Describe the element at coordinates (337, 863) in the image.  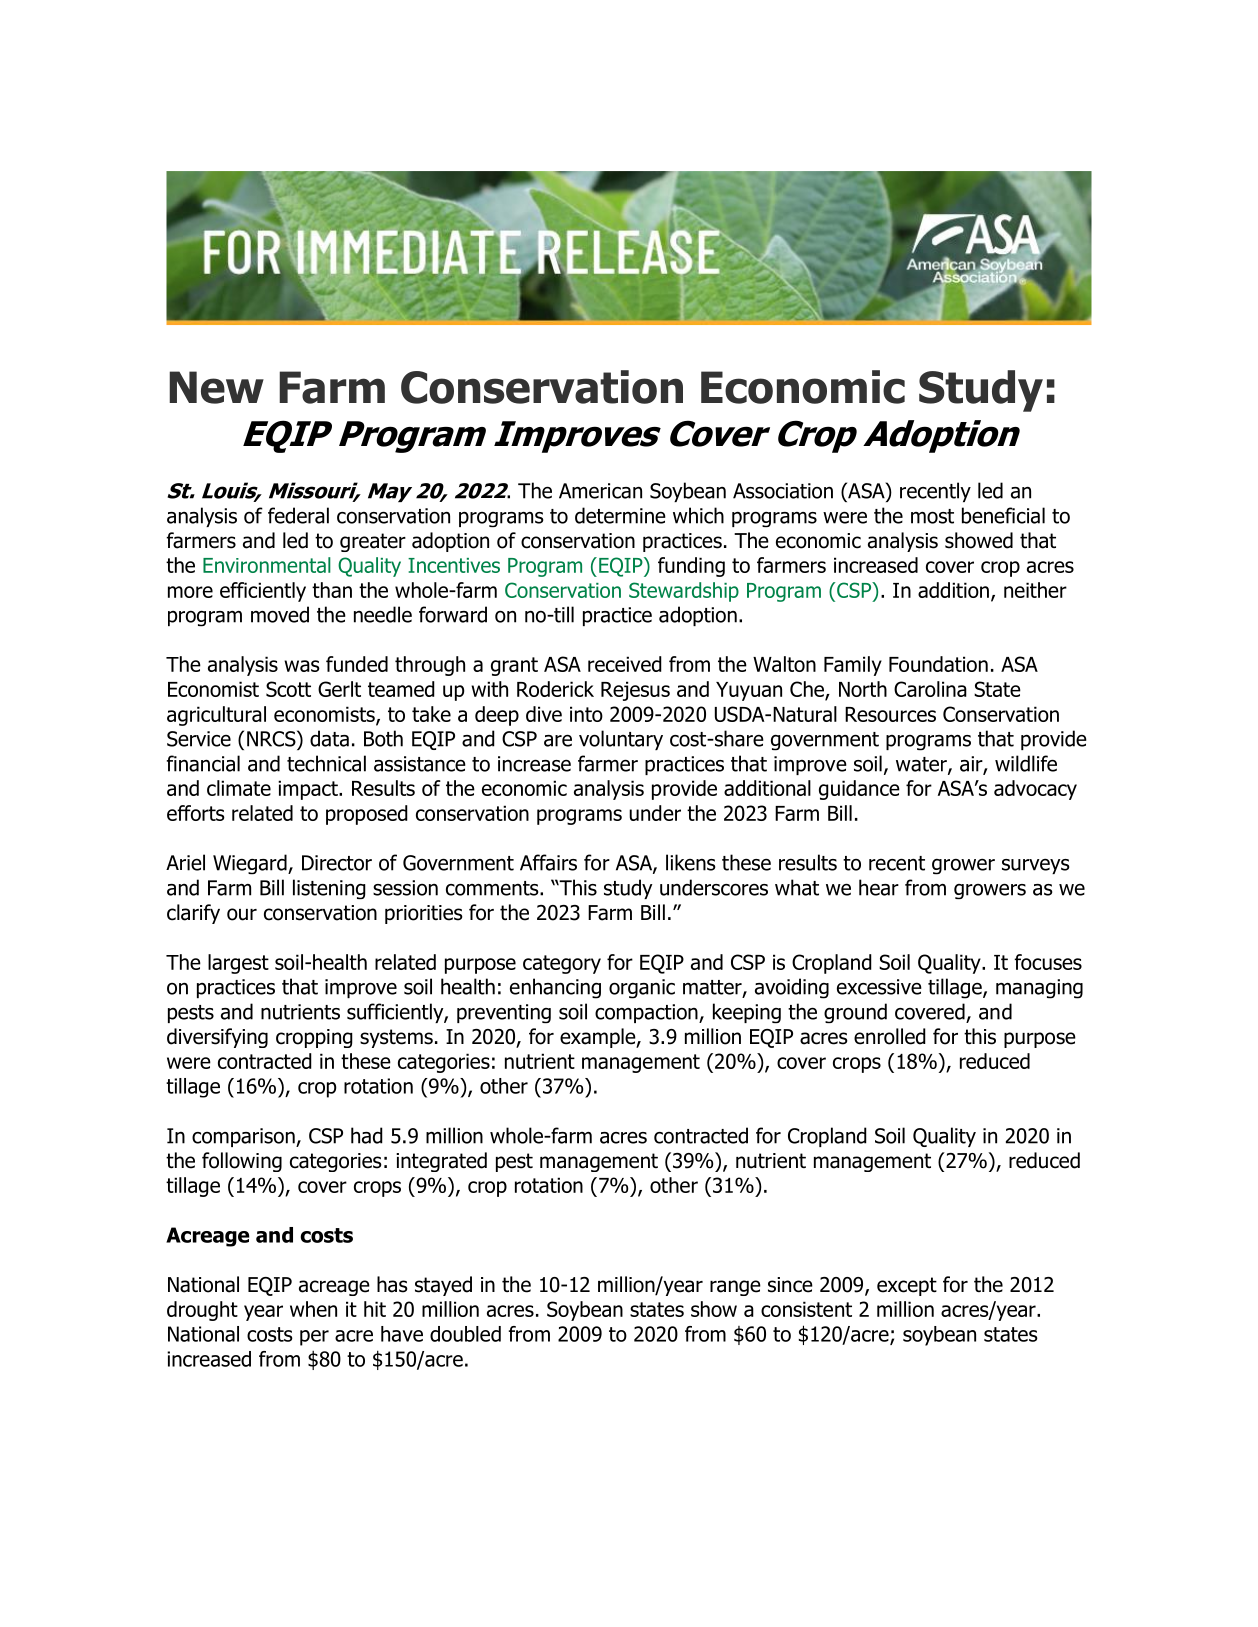
I see `Director` at that location.
